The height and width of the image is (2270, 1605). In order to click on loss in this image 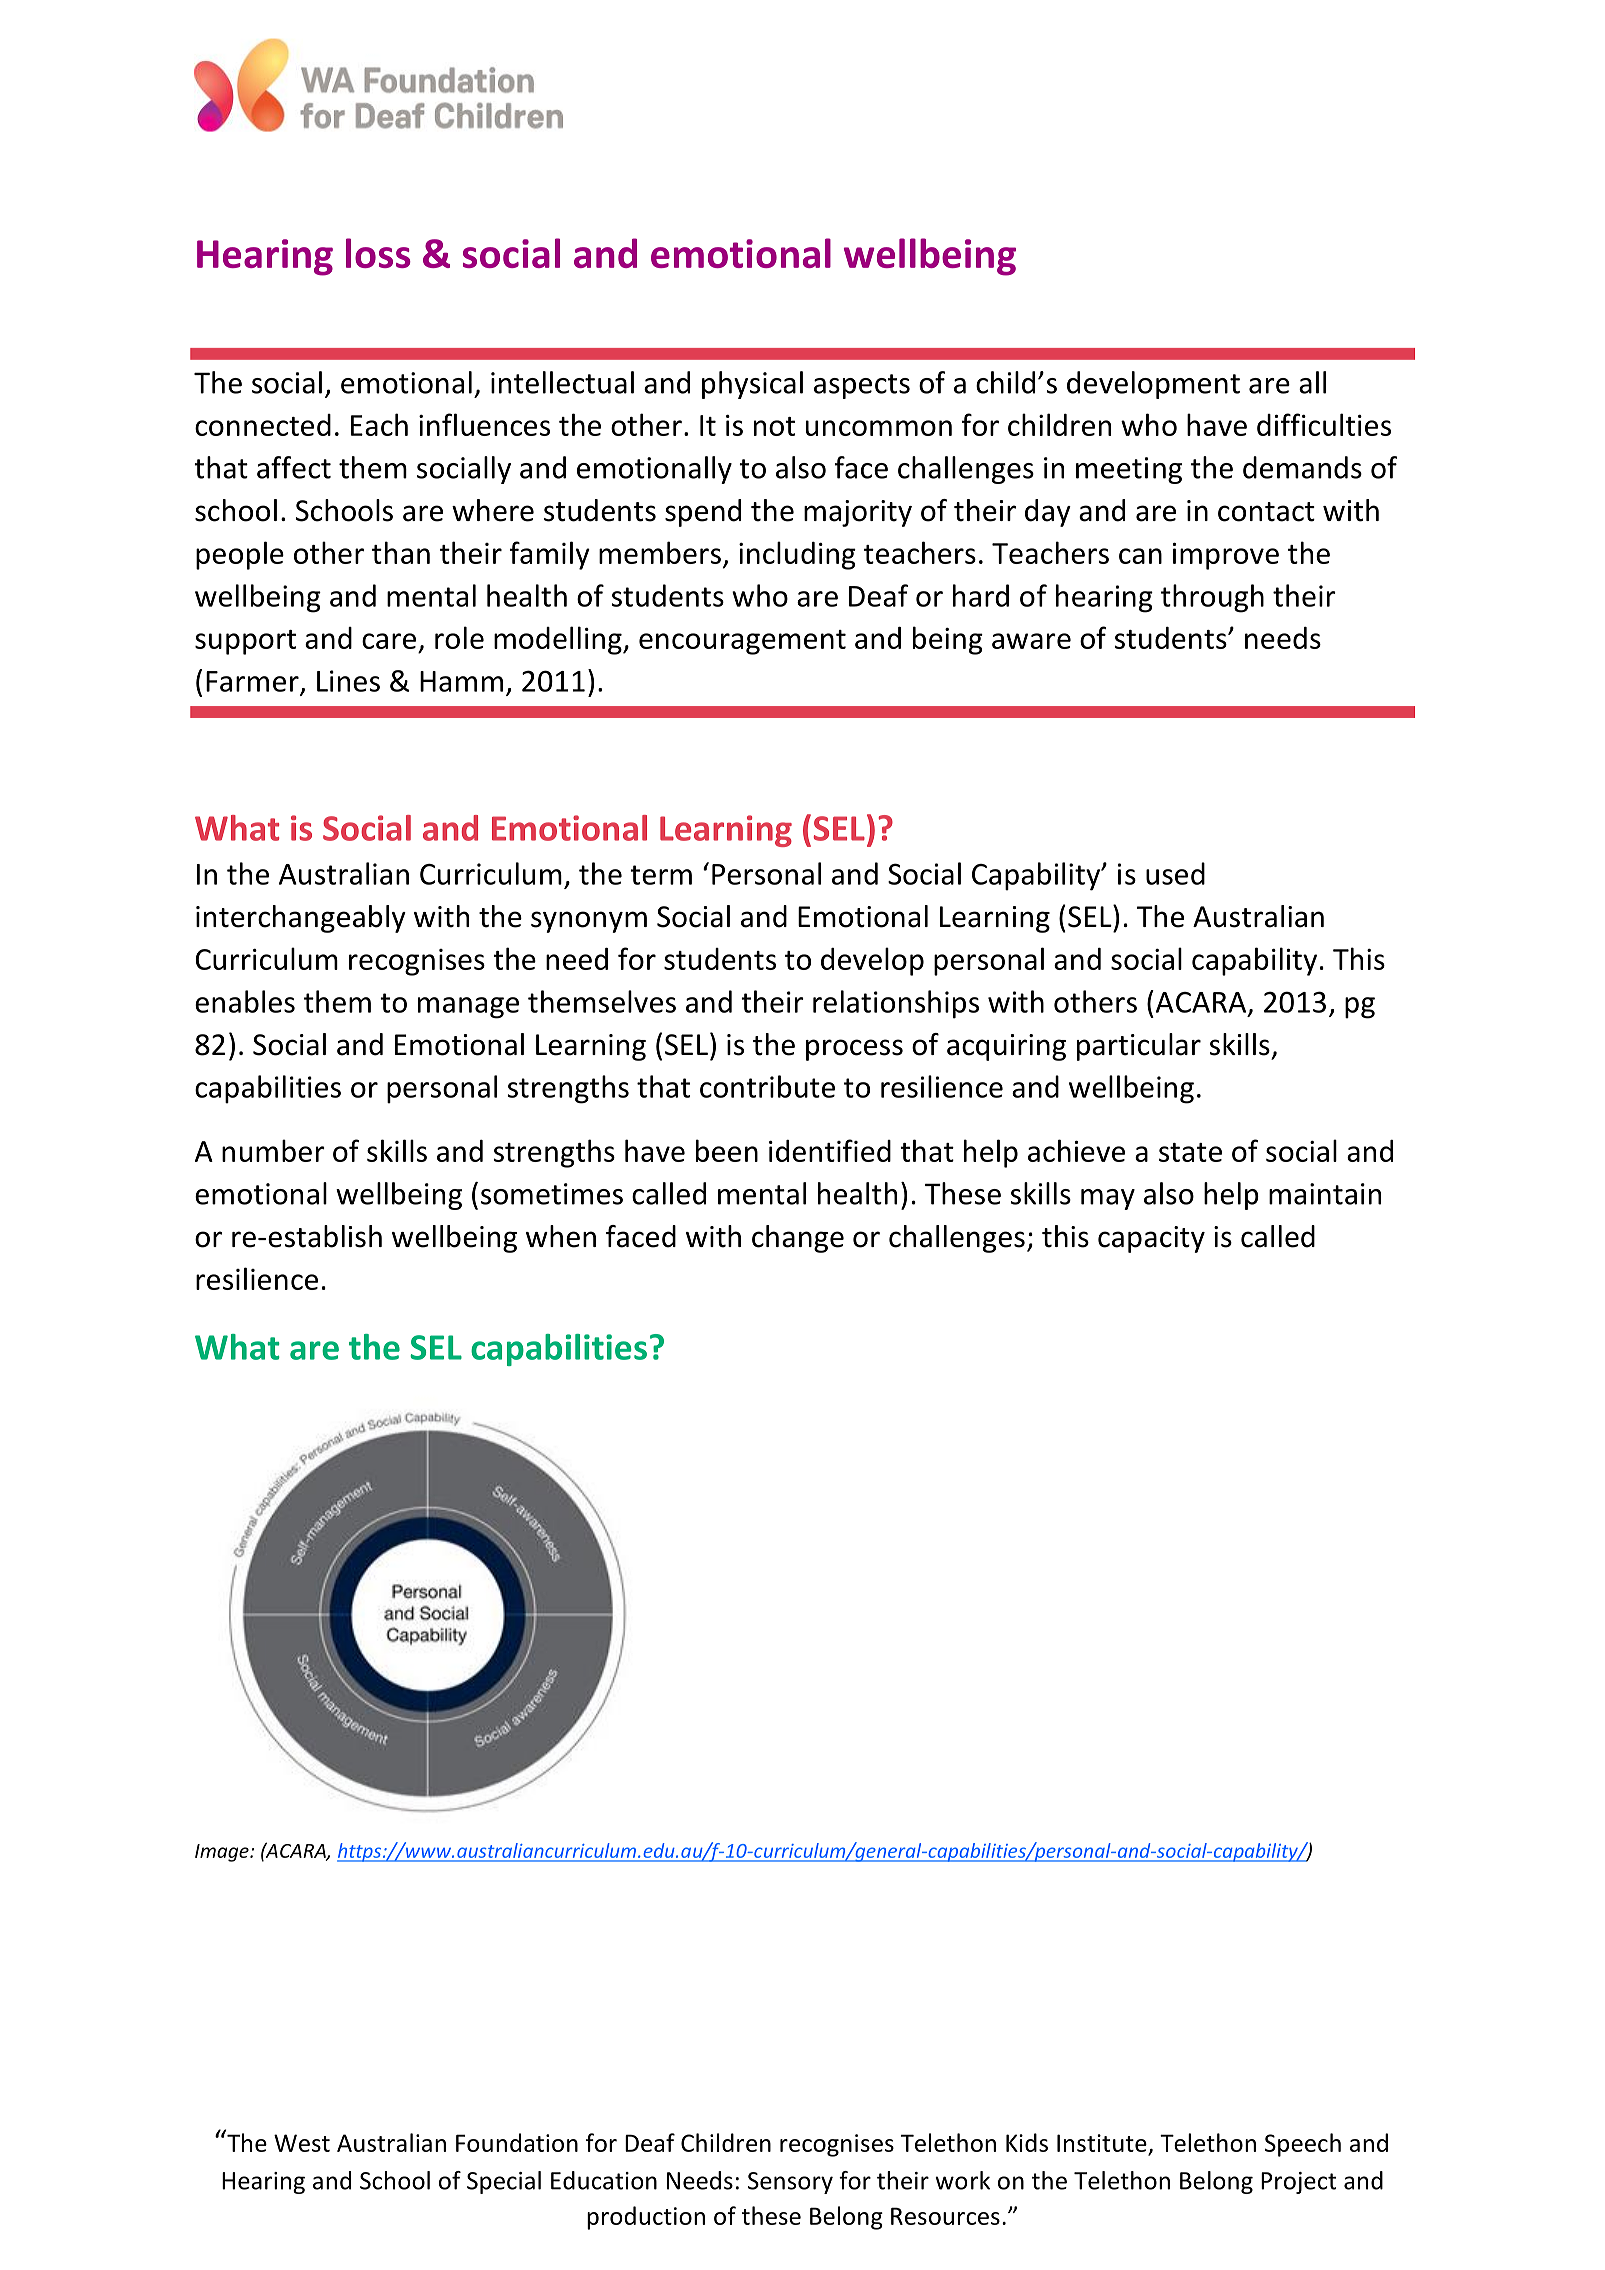, I will do `click(378, 253)`.
